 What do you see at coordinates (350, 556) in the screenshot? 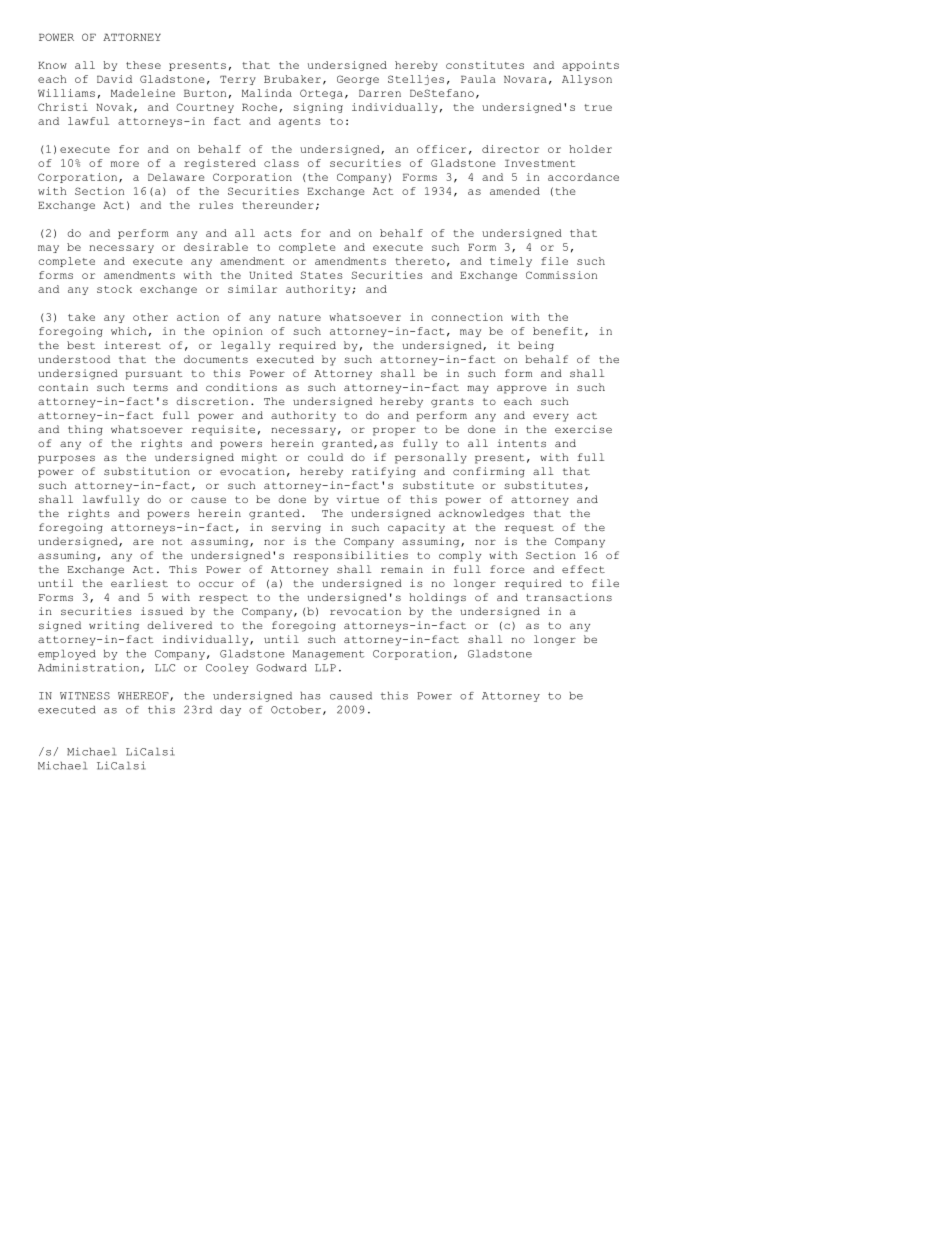
I see `responsibilities` at bounding box center [350, 556].
